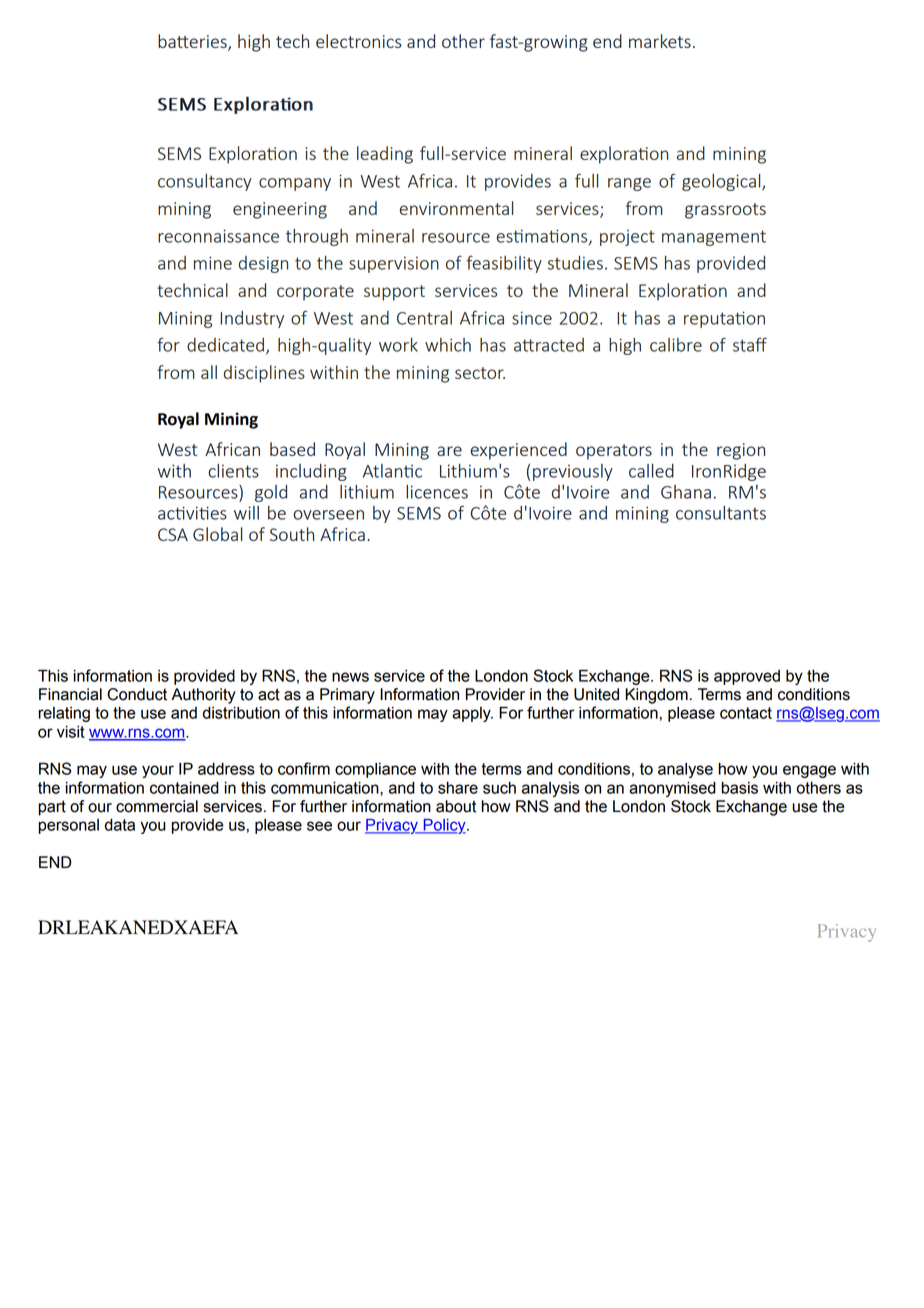 The image size is (924, 1308). I want to click on markets, so click(660, 41).
